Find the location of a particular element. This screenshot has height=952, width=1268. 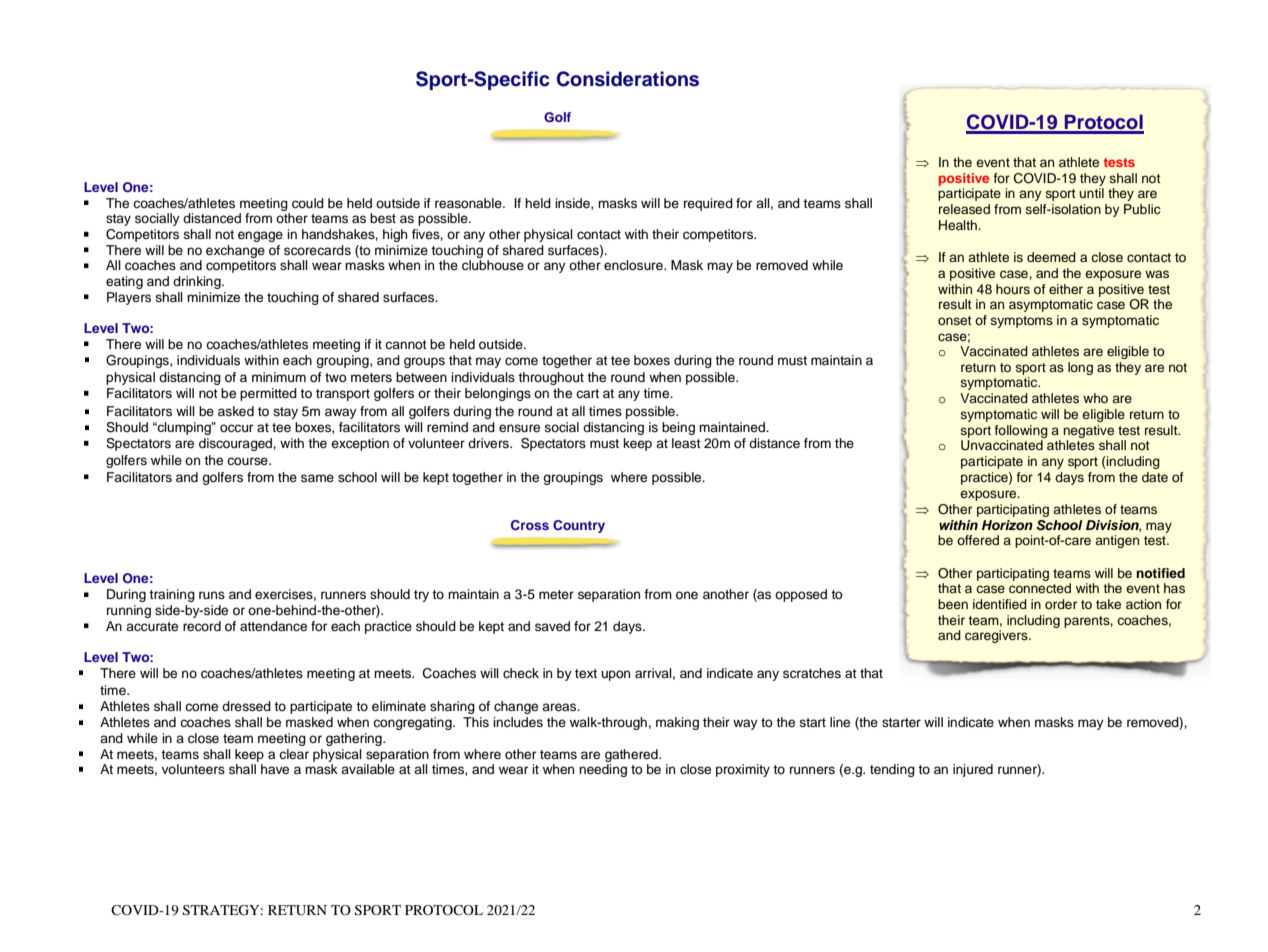

until is located at coordinates (1091, 193).
